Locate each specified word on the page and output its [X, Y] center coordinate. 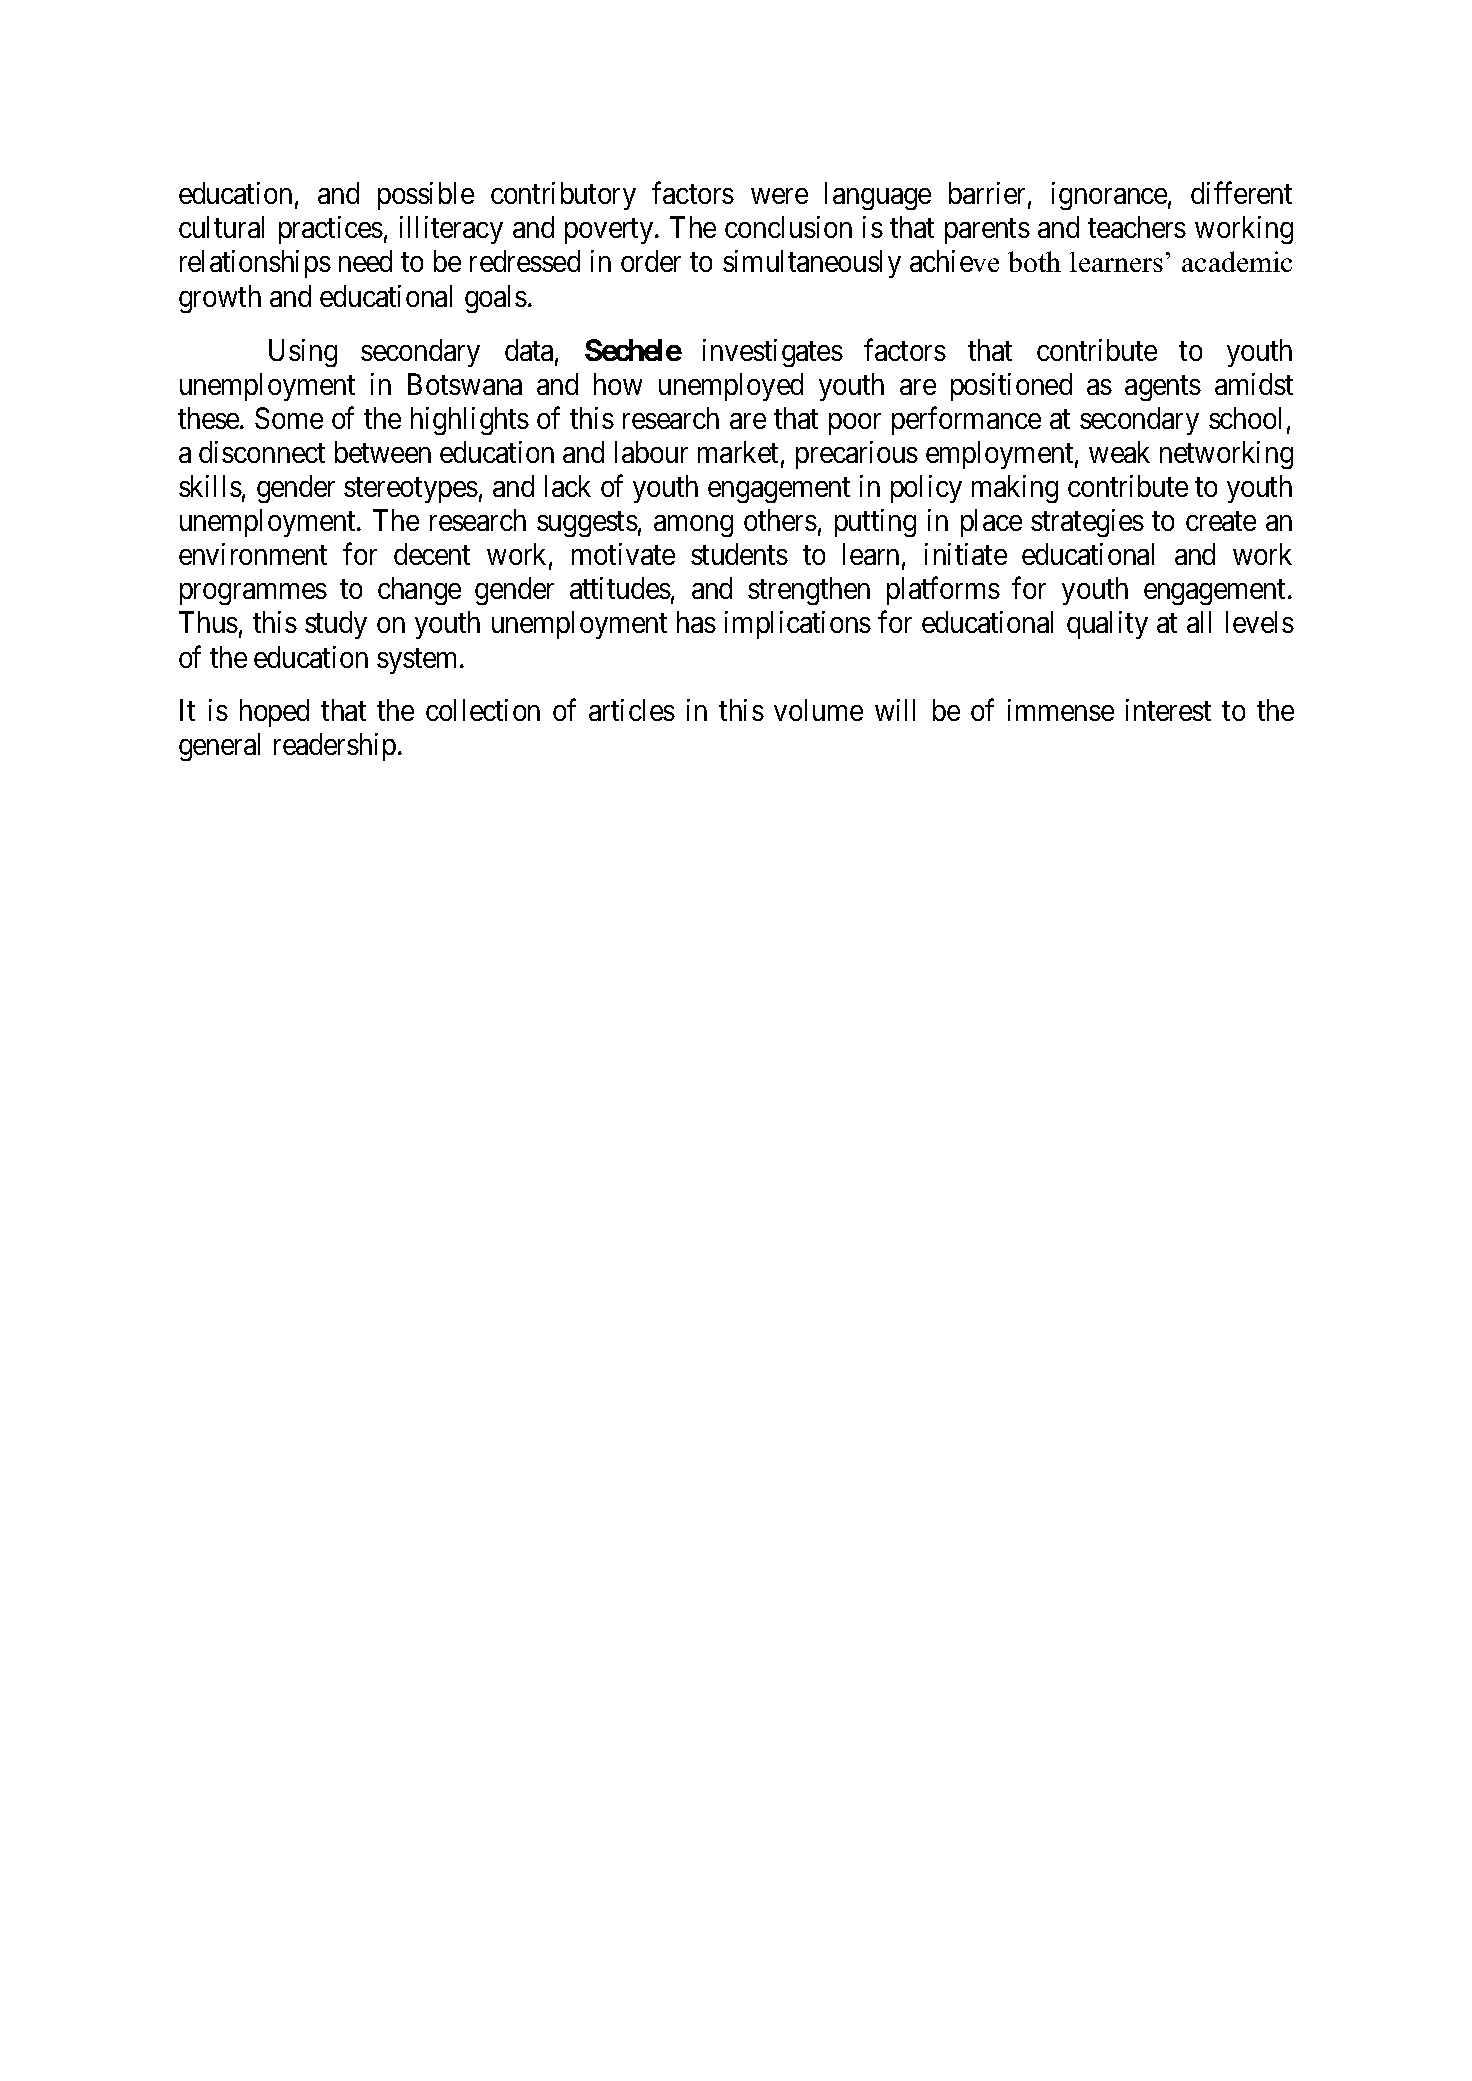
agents [1163, 388]
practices [331, 230]
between [383, 452]
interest [1168, 710]
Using [303, 353]
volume [818, 710]
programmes [253, 594]
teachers [1137, 227]
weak [1119, 452]
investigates [773, 353]
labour [651, 452]
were [779, 196]
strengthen [809, 591]
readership [335, 747]
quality [1107, 625]
